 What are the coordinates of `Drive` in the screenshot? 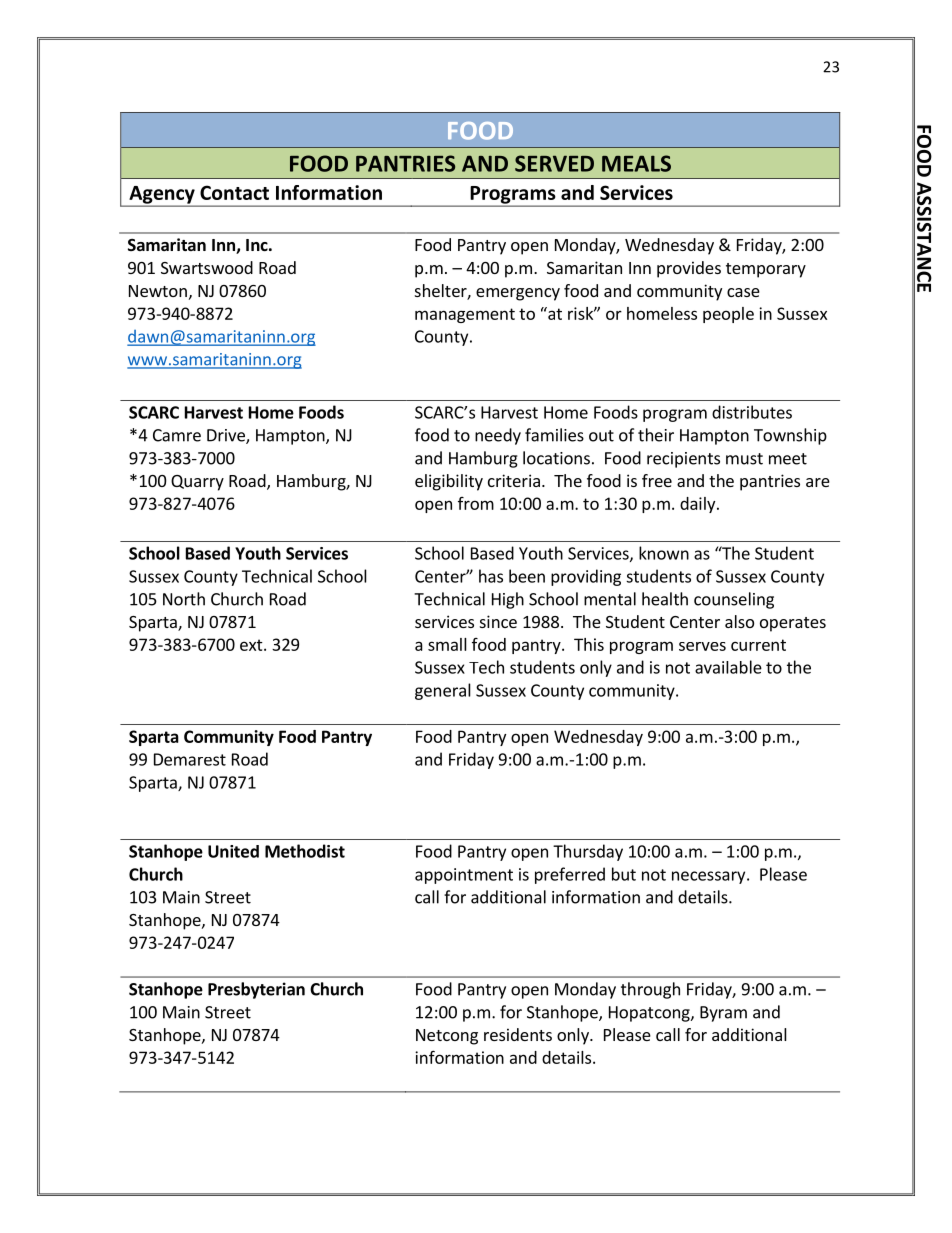 It's located at (227, 436).
